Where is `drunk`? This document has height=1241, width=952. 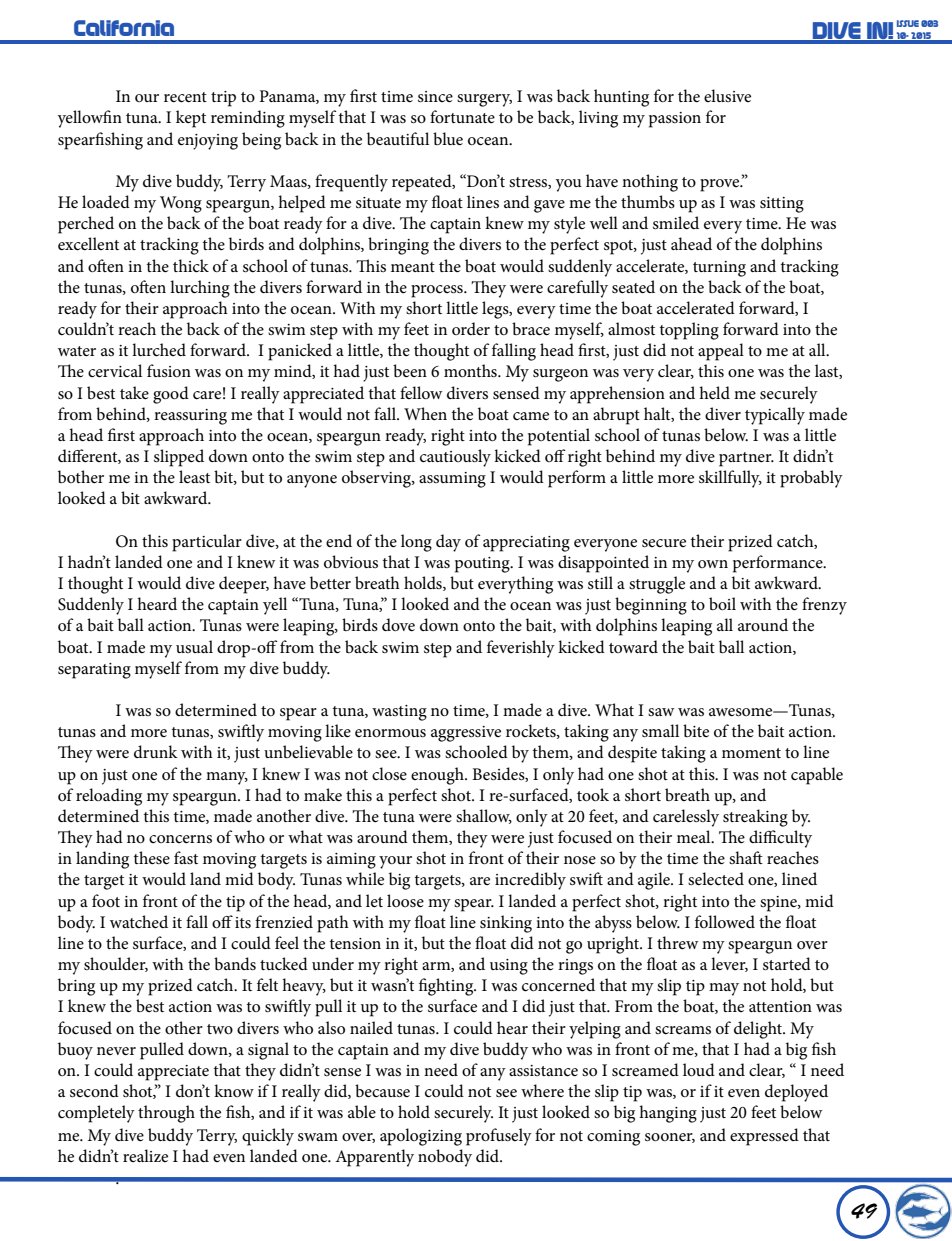 drunk is located at coordinates (156, 751).
